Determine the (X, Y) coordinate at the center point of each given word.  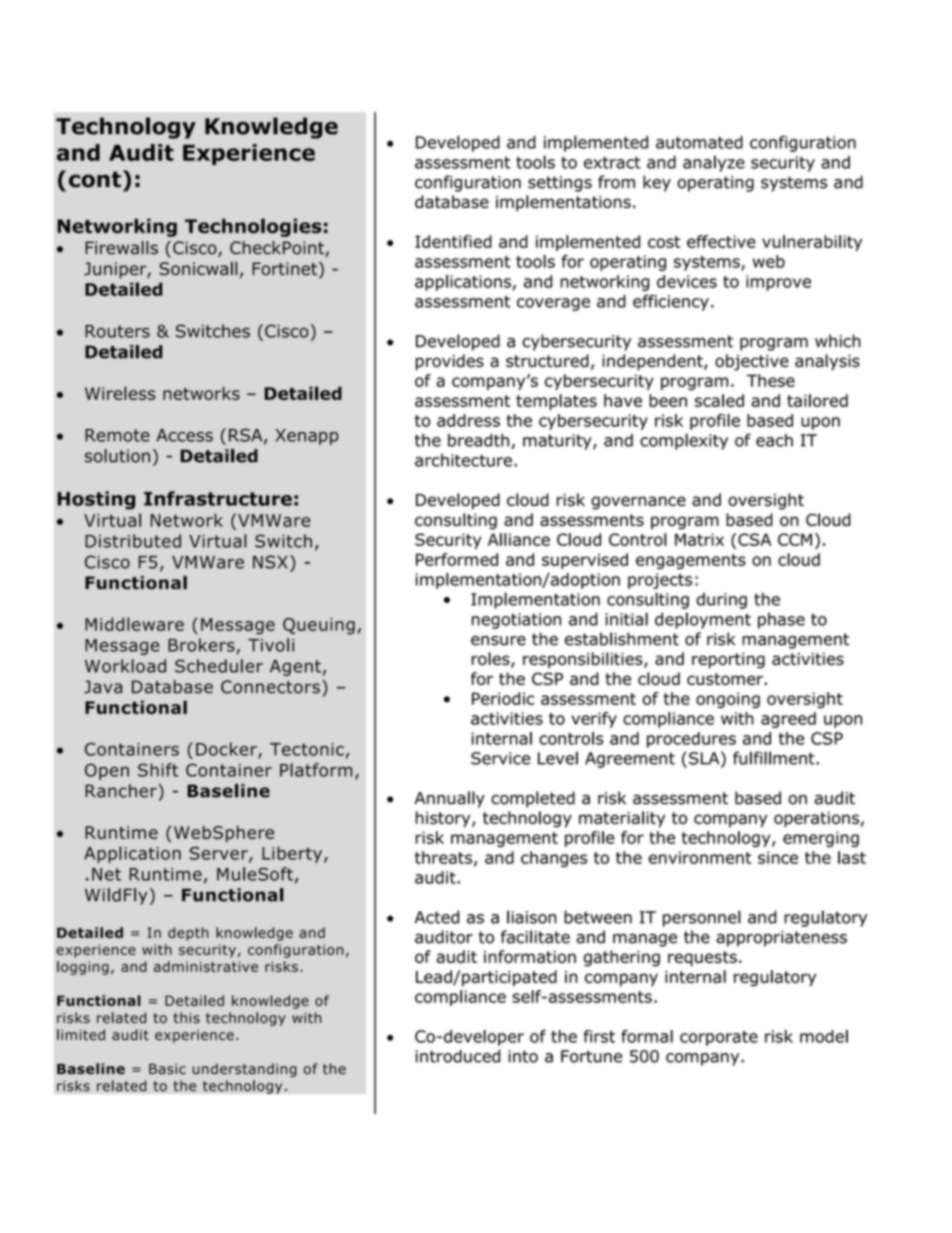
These (771, 380)
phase (781, 621)
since (778, 857)
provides (450, 362)
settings (560, 184)
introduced (458, 1056)
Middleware (134, 624)
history (444, 819)
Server (220, 854)
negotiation (516, 621)
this (187, 1018)
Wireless (120, 393)
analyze (714, 163)
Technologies (253, 227)
